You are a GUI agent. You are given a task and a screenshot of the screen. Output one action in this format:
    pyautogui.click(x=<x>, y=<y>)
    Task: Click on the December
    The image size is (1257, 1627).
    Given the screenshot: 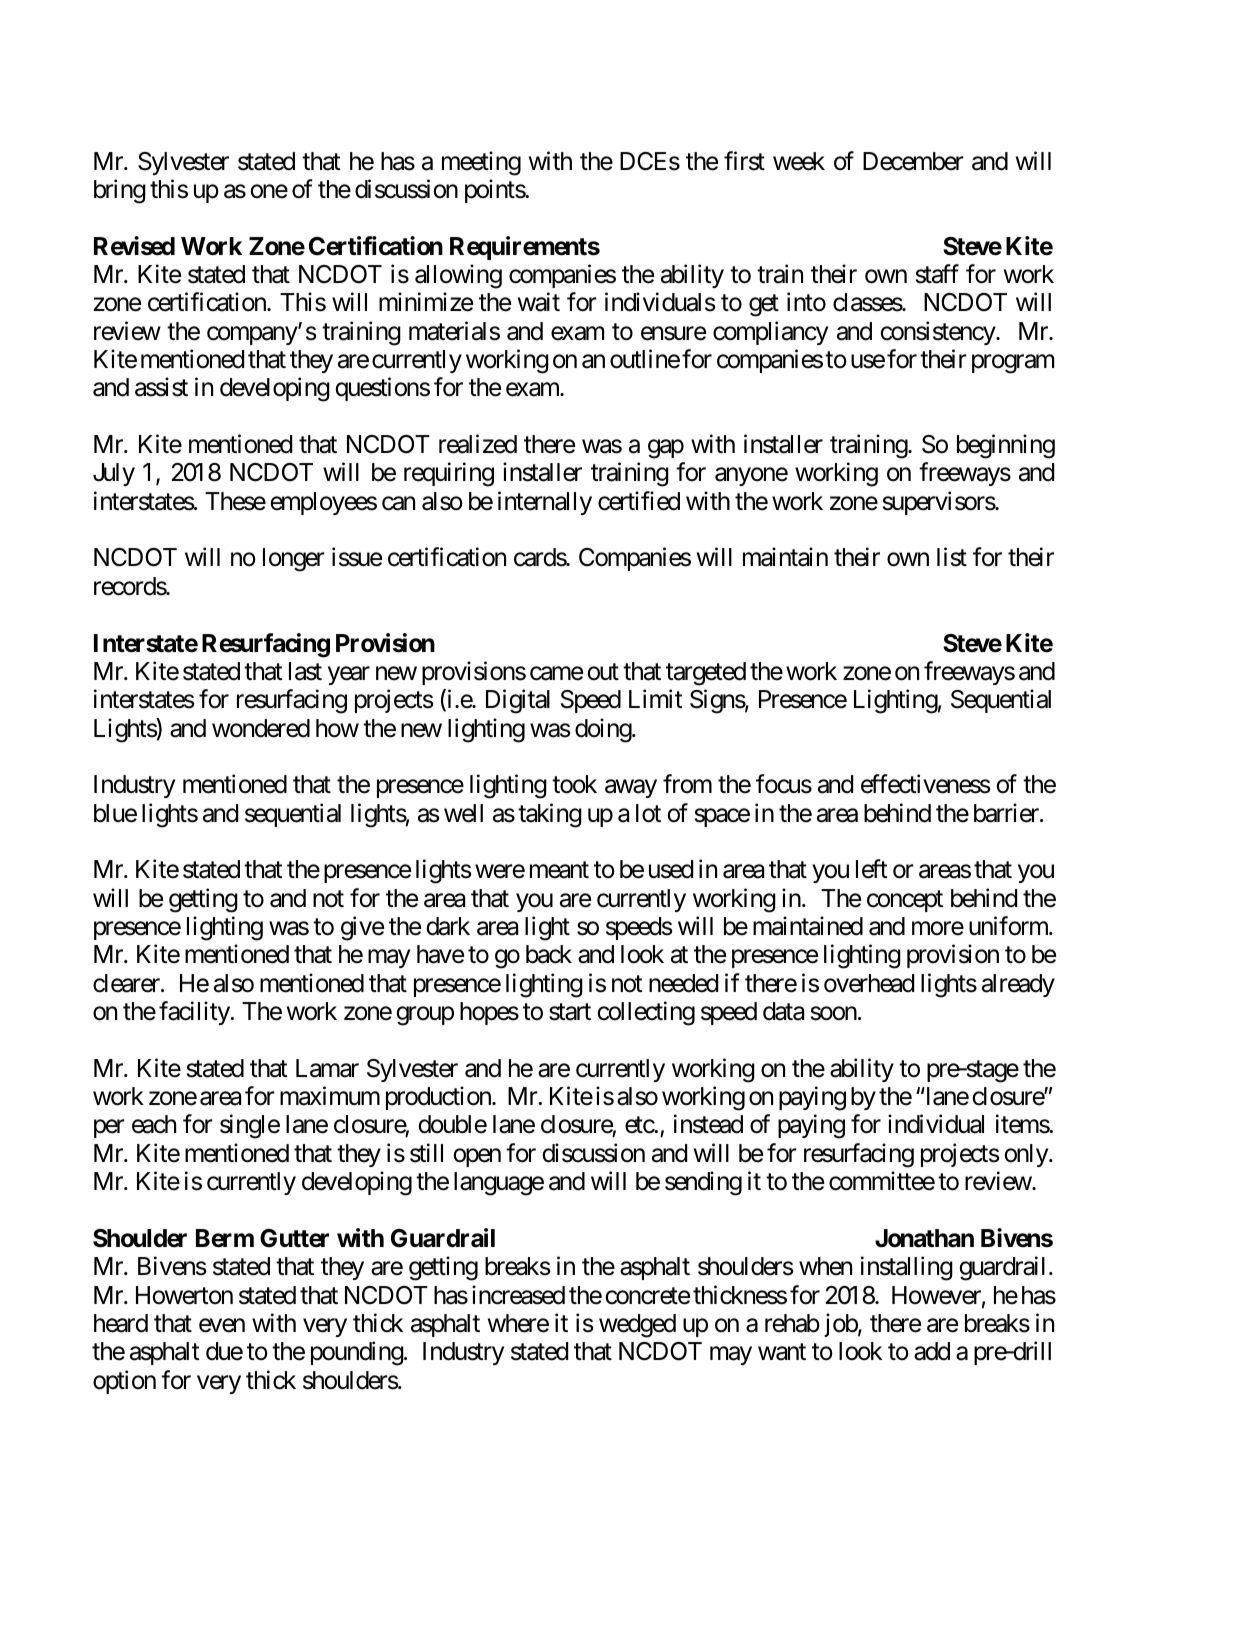 What is the action you would take?
    pyautogui.click(x=913, y=161)
